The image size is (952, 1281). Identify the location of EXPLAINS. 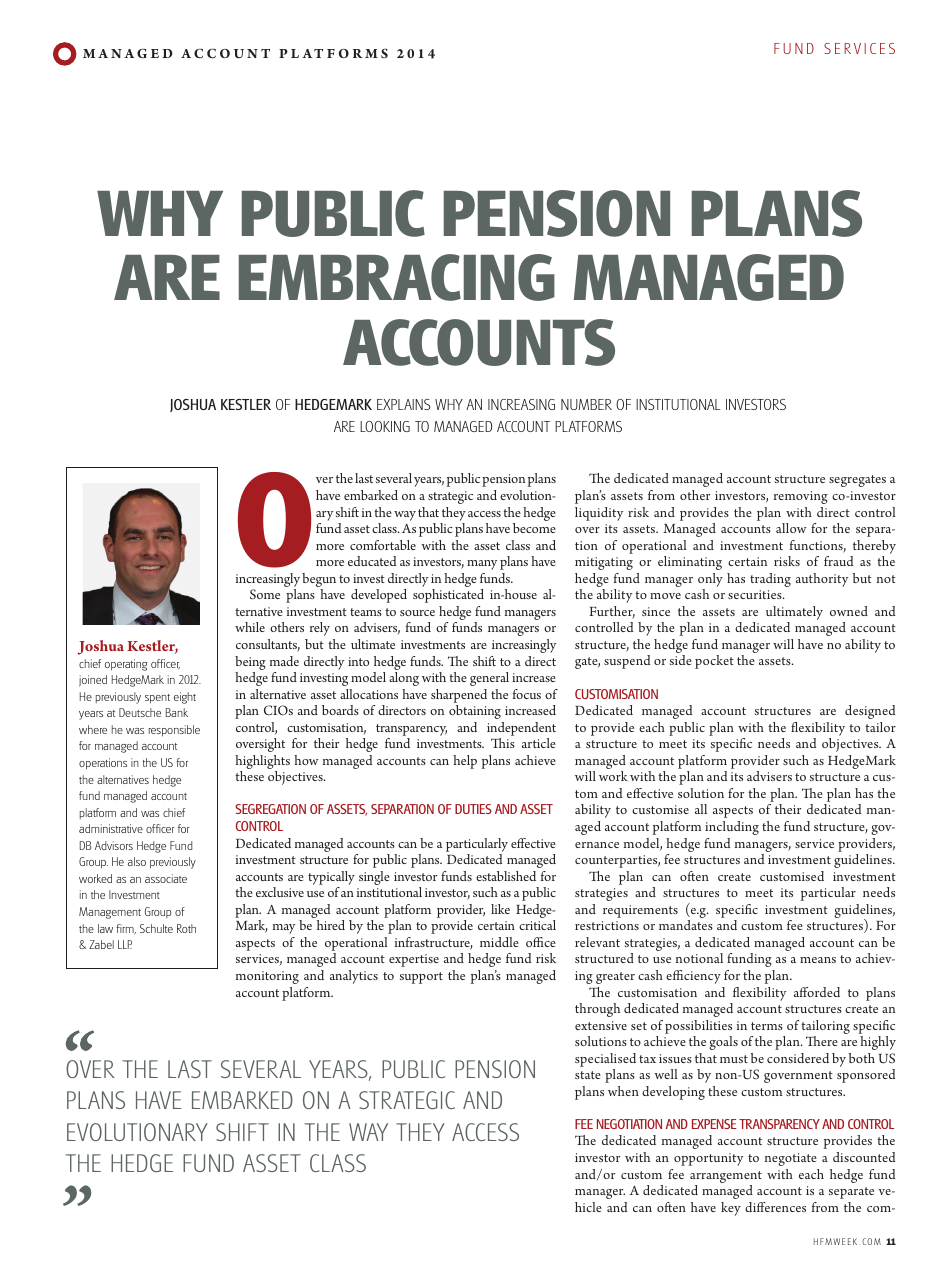
(403, 404).
